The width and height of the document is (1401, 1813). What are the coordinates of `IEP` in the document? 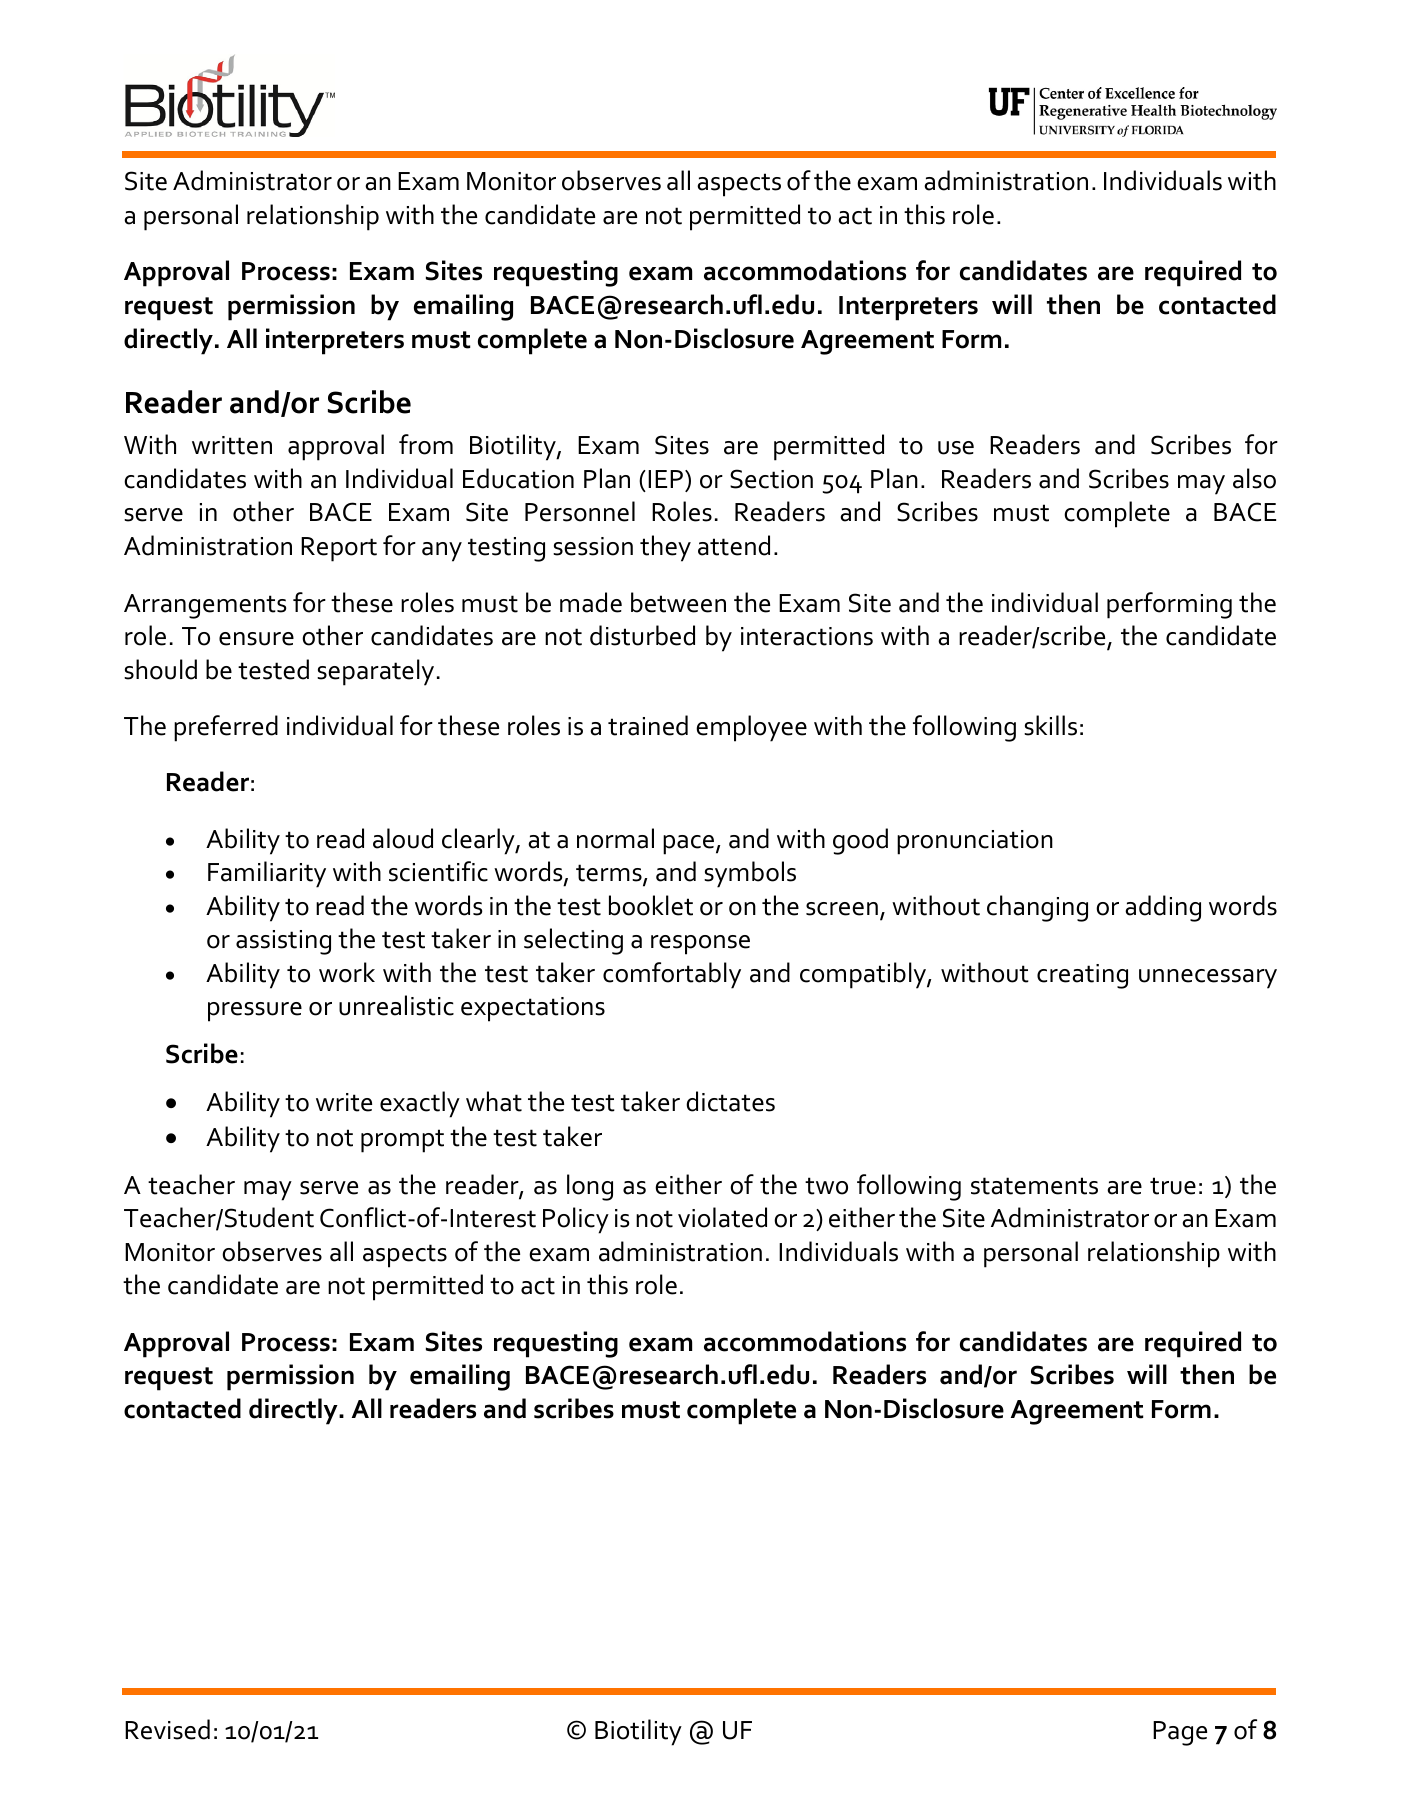 It's located at (665, 479).
